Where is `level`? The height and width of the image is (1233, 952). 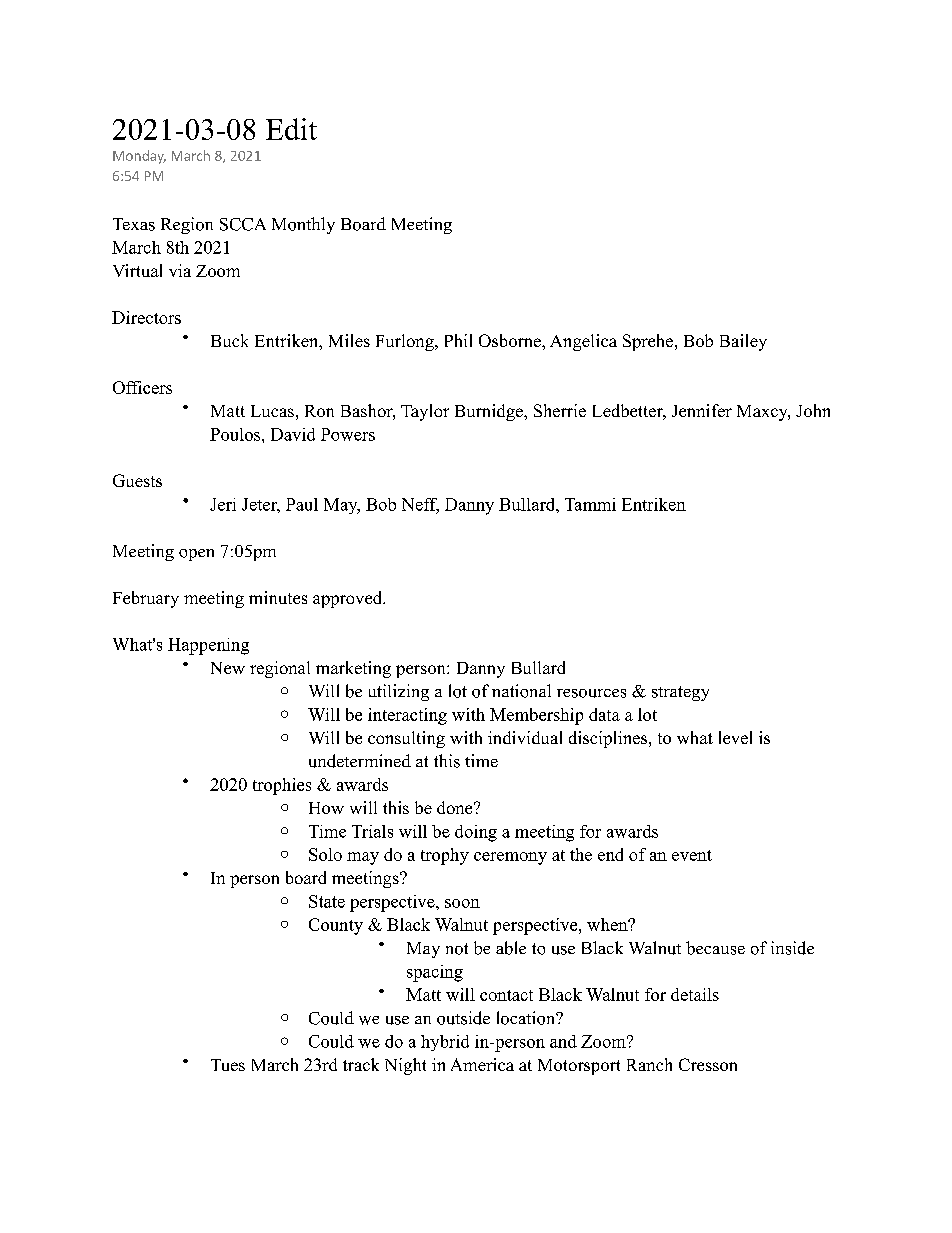
level is located at coordinates (735, 737).
